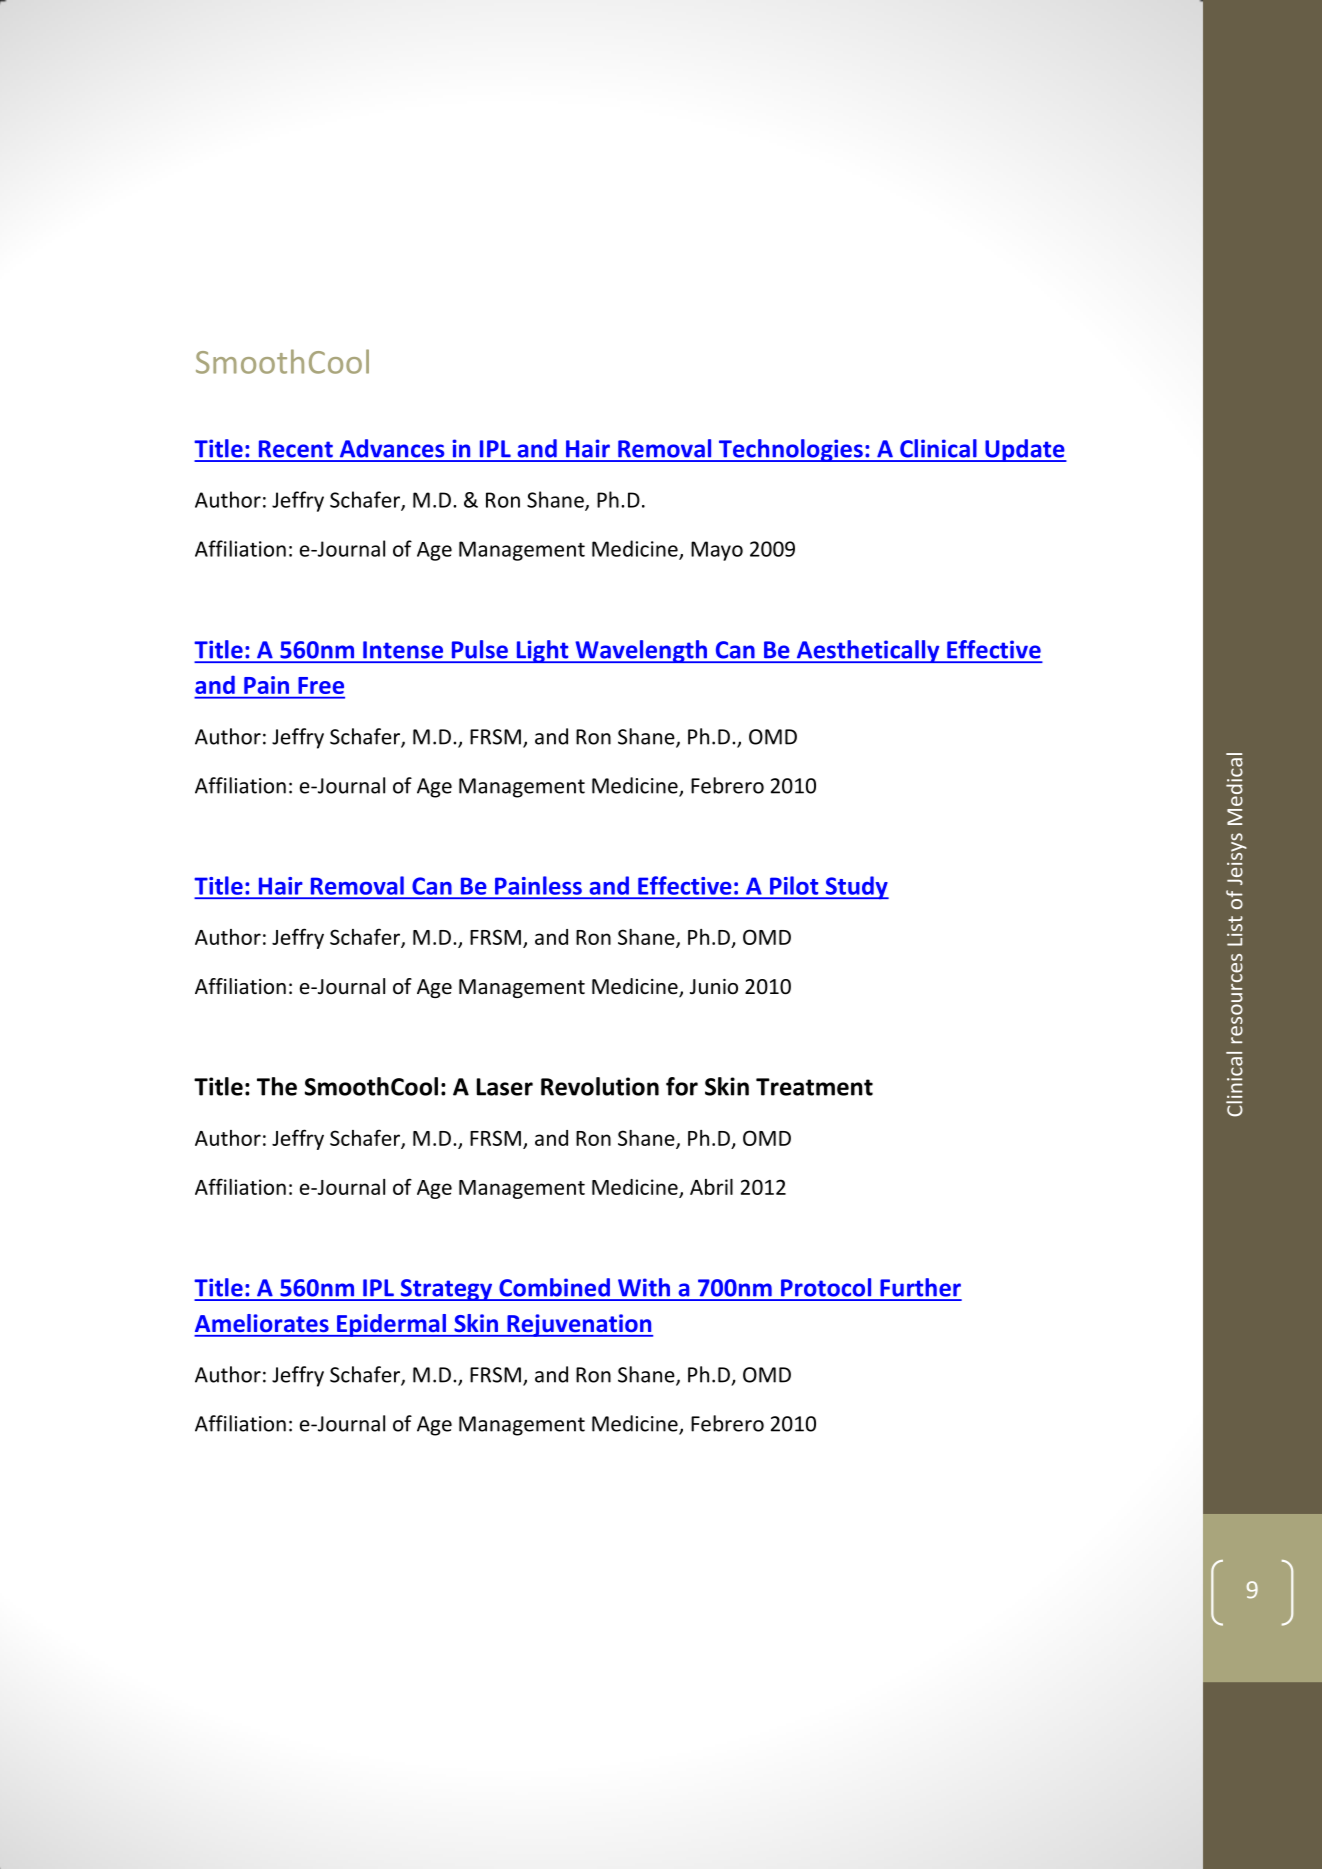  Describe the element at coordinates (446, 1290) in the screenshot. I see `Strategy` at that location.
